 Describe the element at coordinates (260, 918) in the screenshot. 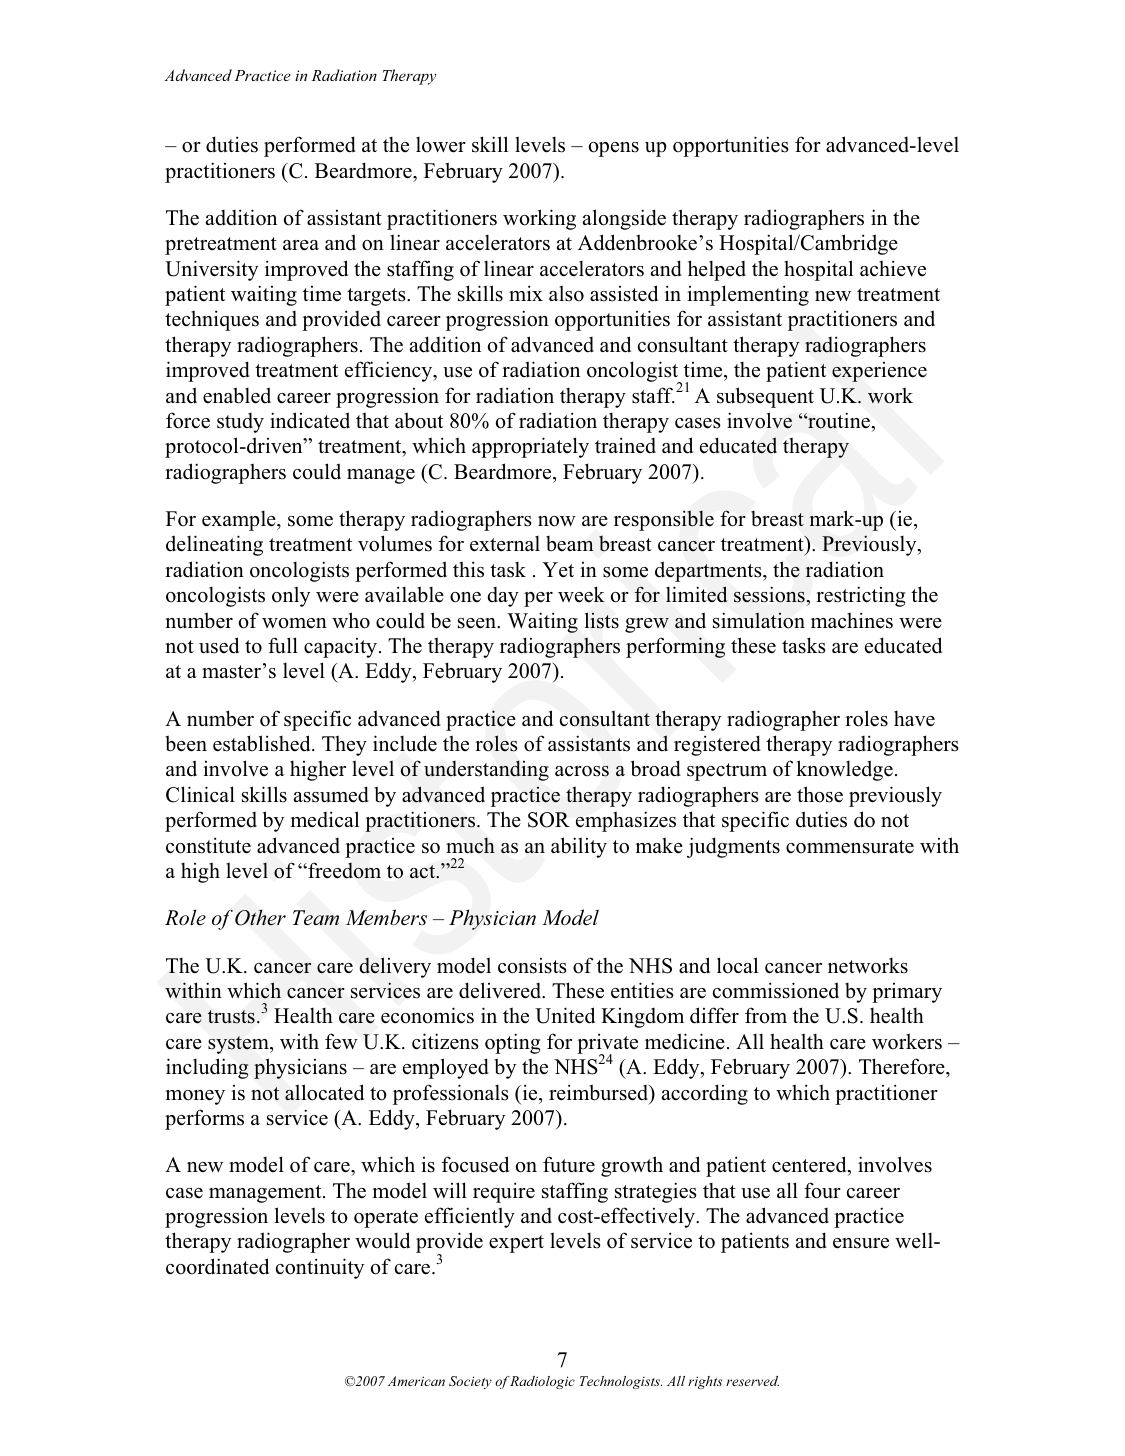

I see `Other` at that location.
